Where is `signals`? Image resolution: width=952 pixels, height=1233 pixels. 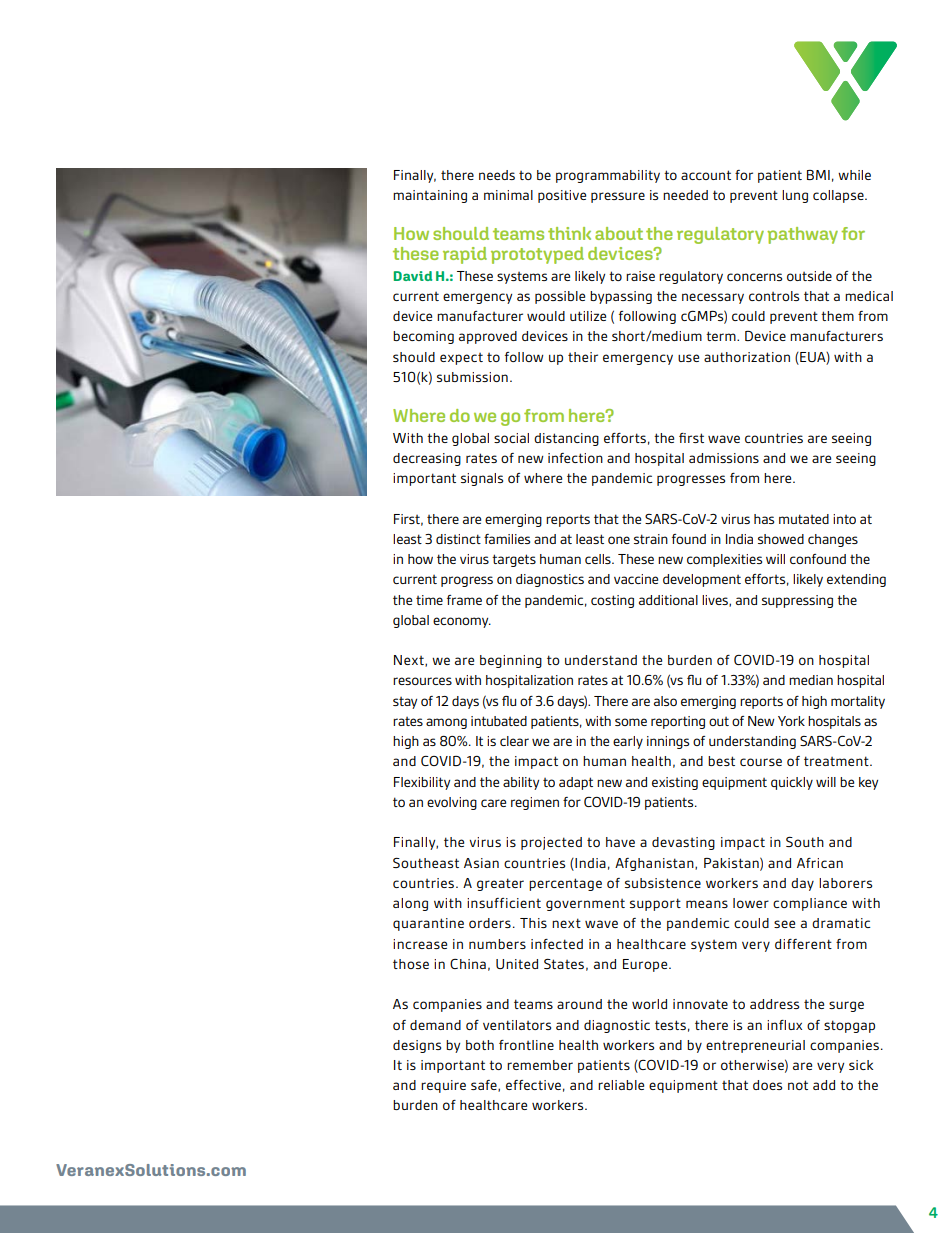
signals is located at coordinates (482, 479).
